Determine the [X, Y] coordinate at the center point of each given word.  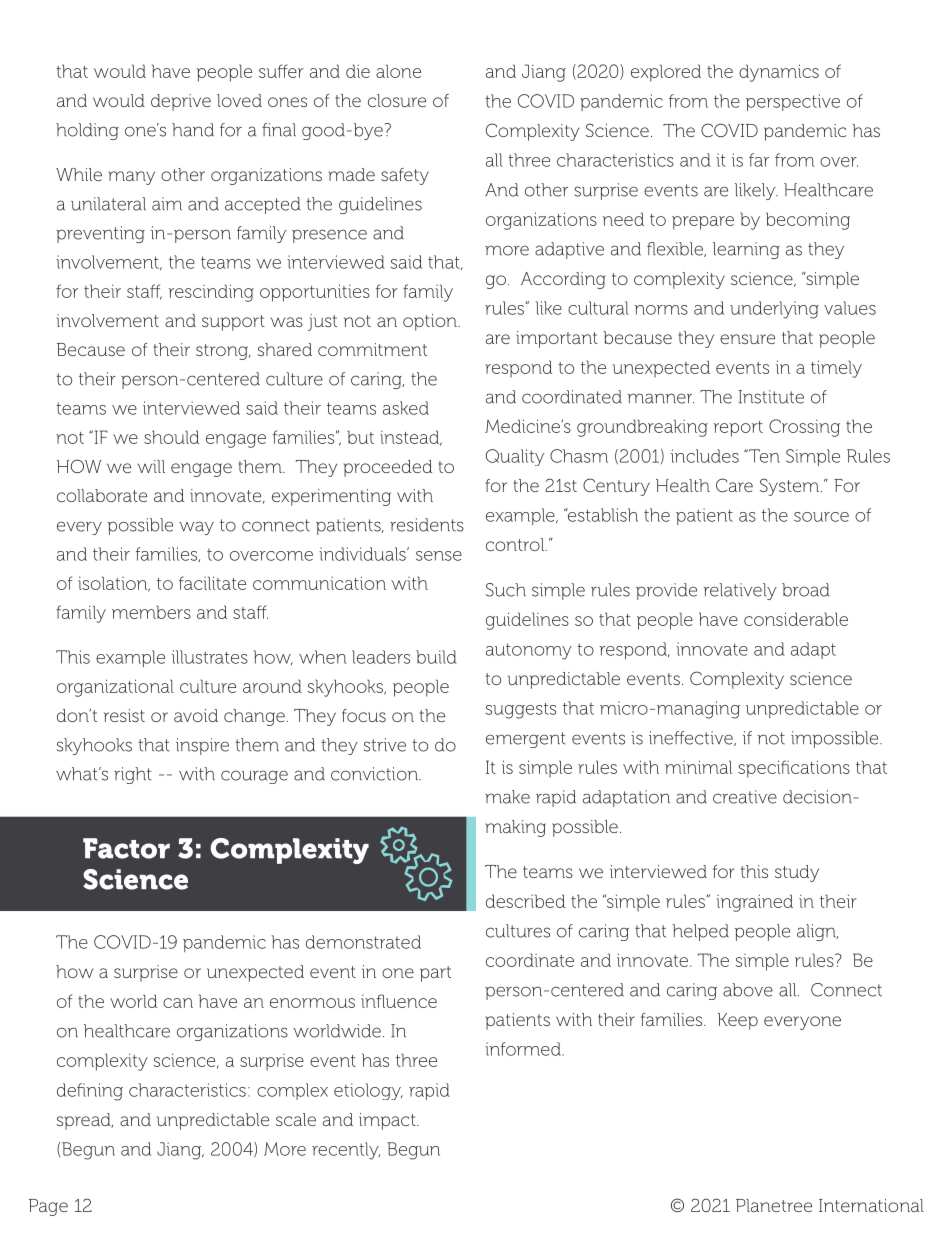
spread [85, 1121]
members [151, 612]
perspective [793, 102]
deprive [181, 102]
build [436, 657]
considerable [796, 619]
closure [397, 100]
